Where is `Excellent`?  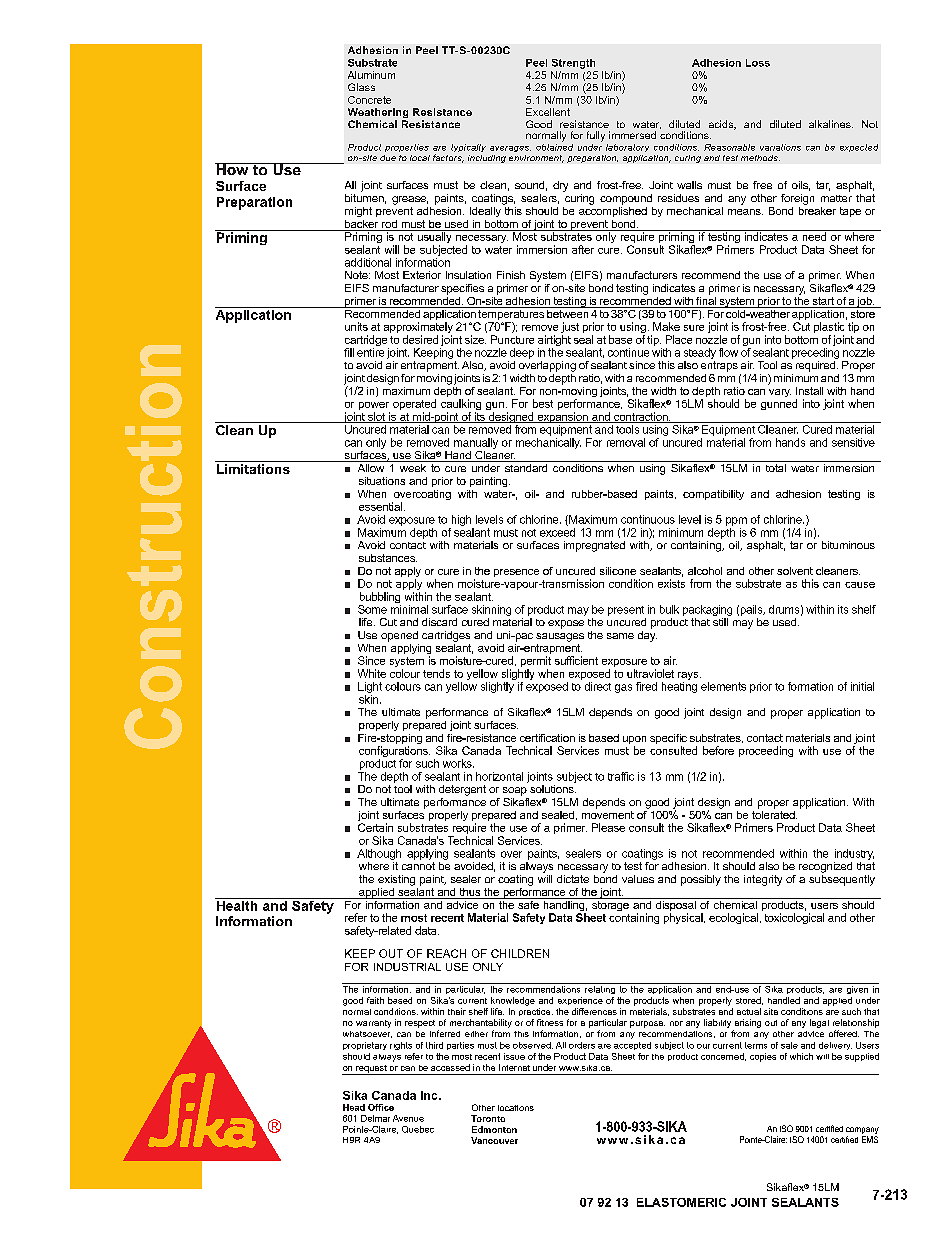
Excellent is located at coordinates (548, 112).
